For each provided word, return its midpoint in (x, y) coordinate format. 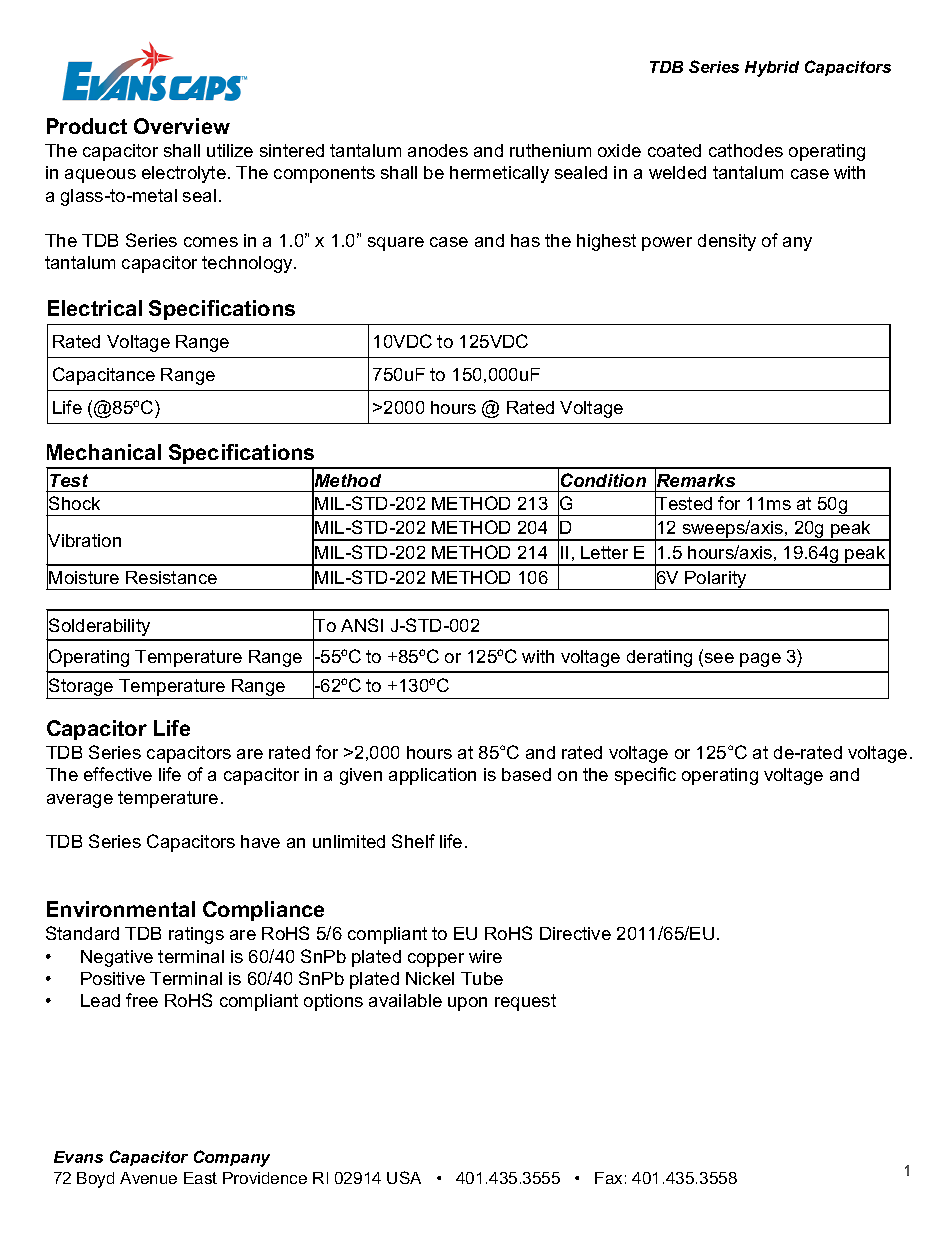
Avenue (148, 1178)
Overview (182, 126)
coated (674, 150)
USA (404, 1177)
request (525, 1002)
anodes (438, 150)
